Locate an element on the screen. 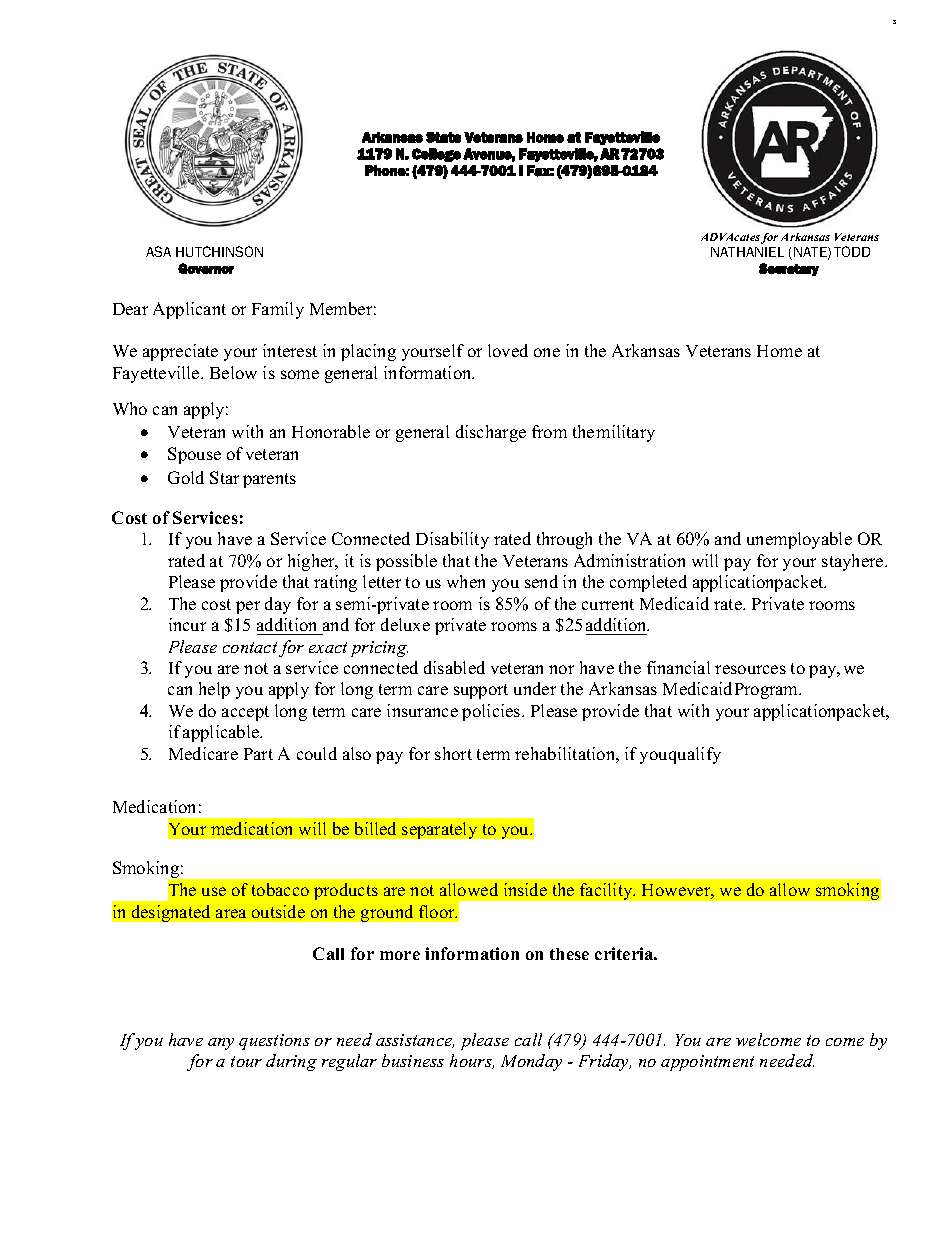 The image size is (952, 1233). NATHANIEL is located at coordinates (747, 252).
